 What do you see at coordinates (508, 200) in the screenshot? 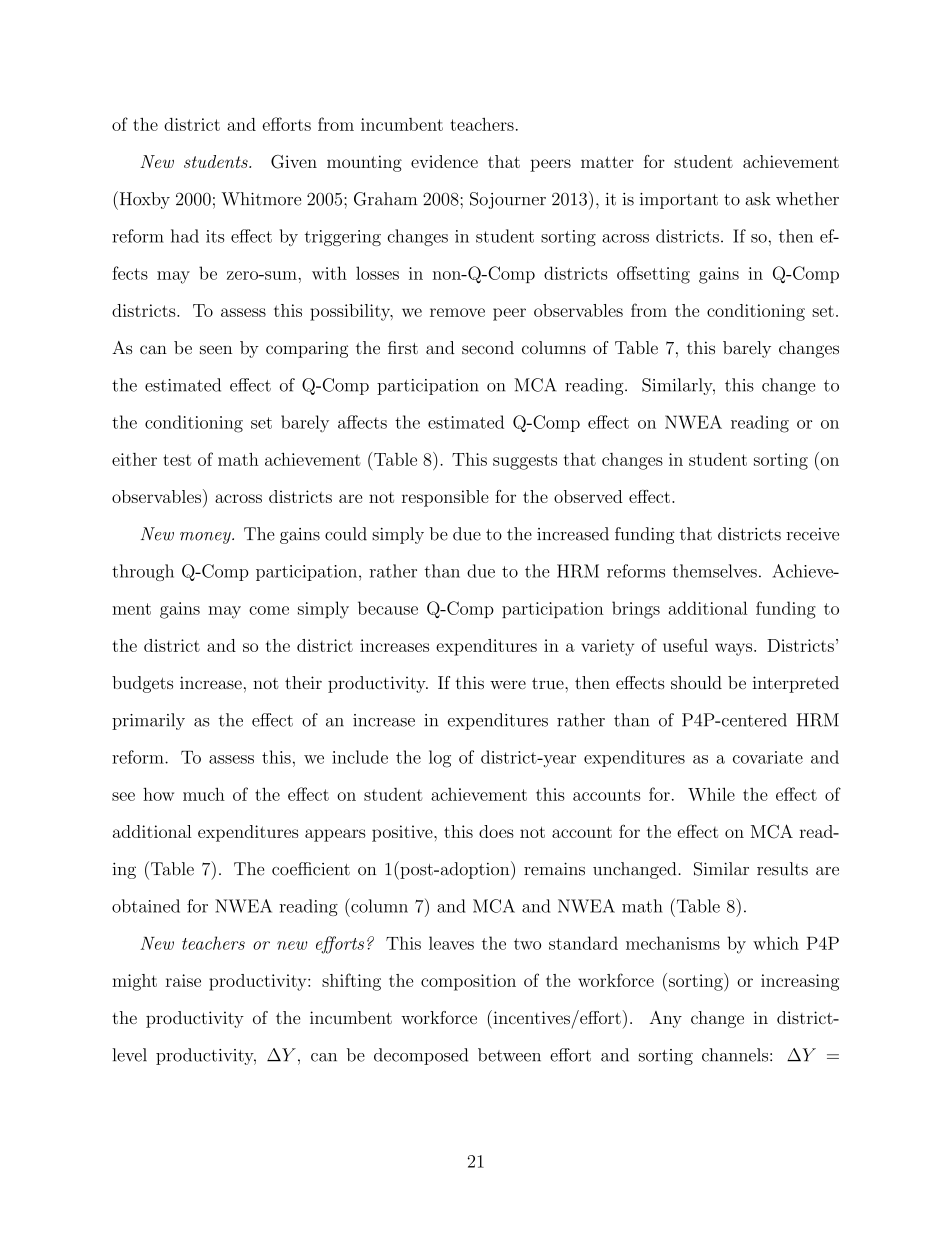
I see `Sojourner` at bounding box center [508, 200].
